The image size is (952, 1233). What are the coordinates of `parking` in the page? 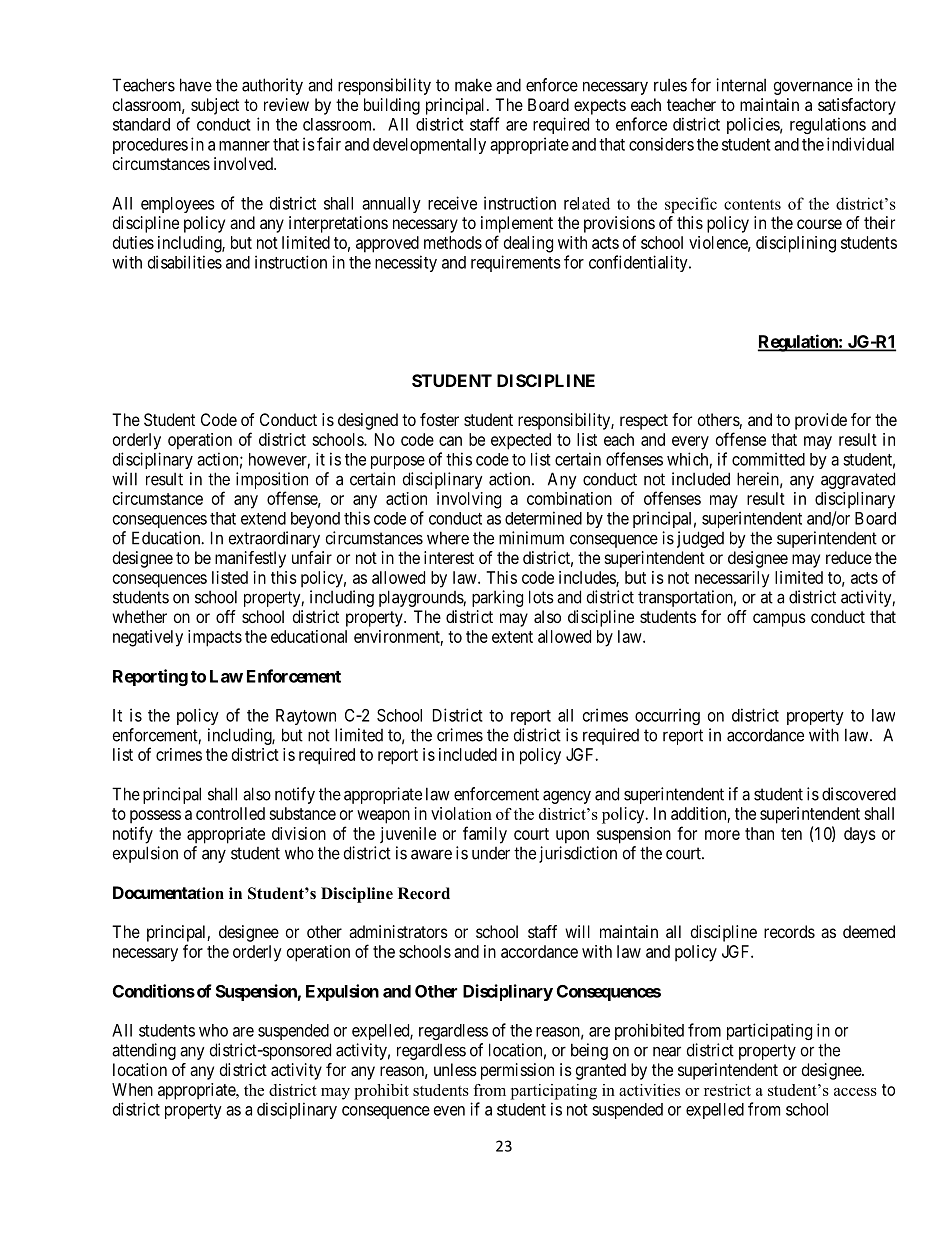 It's located at (497, 598).
